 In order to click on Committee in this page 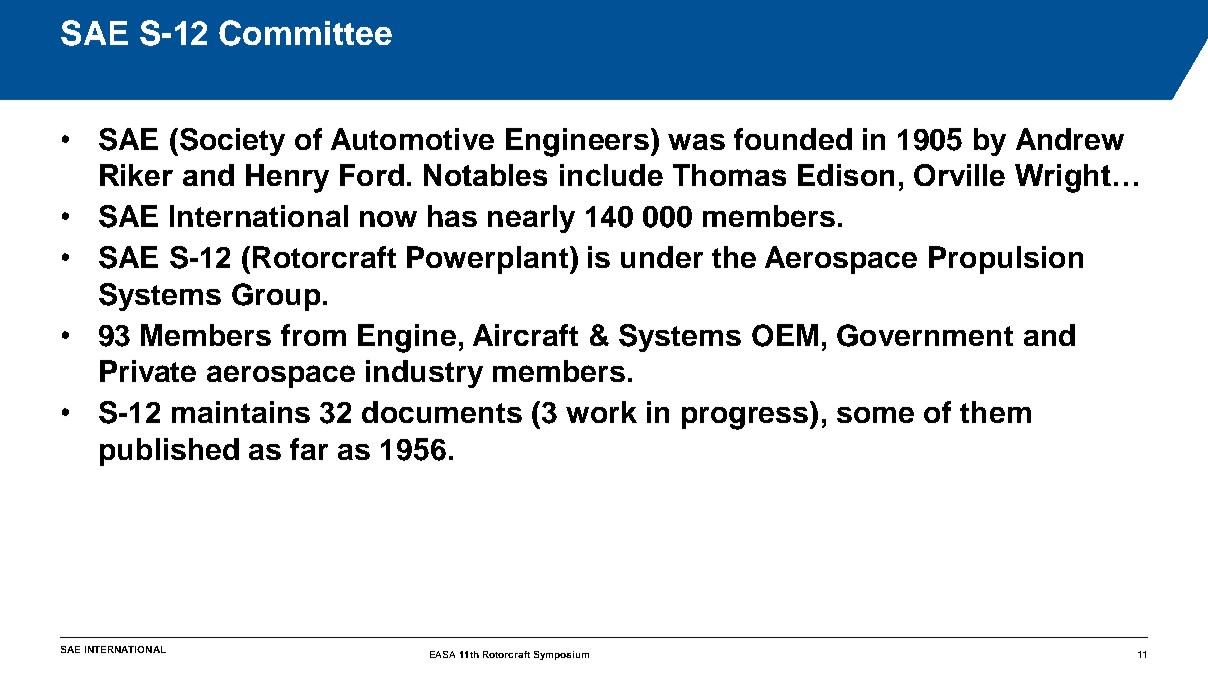, I will do `click(305, 33)`.
